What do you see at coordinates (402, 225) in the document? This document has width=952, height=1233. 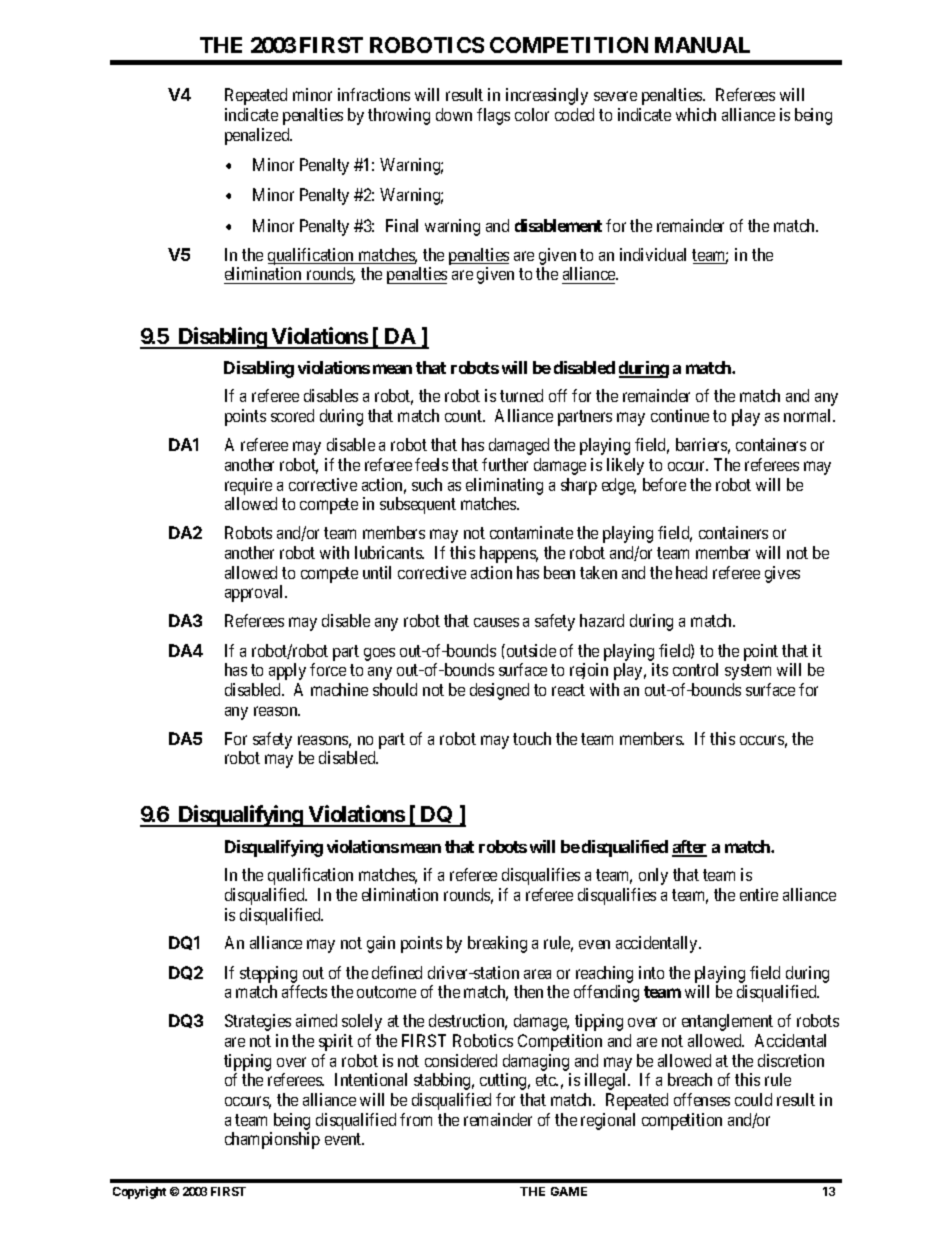 I see `Final` at bounding box center [402, 225].
